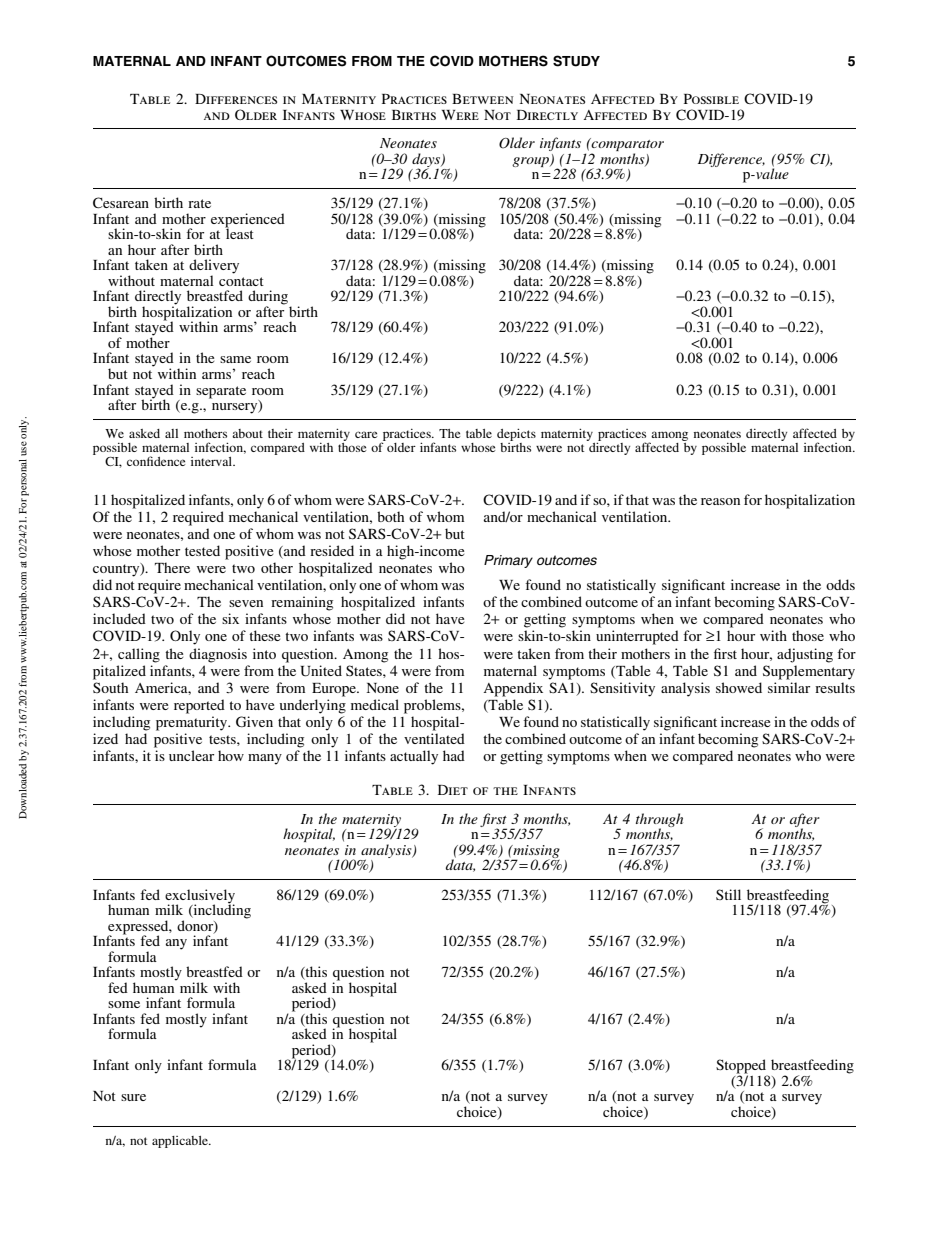 The image size is (952, 1233). What do you see at coordinates (720, 501) in the image?
I see `reason` at bounding box center [720, 501].
